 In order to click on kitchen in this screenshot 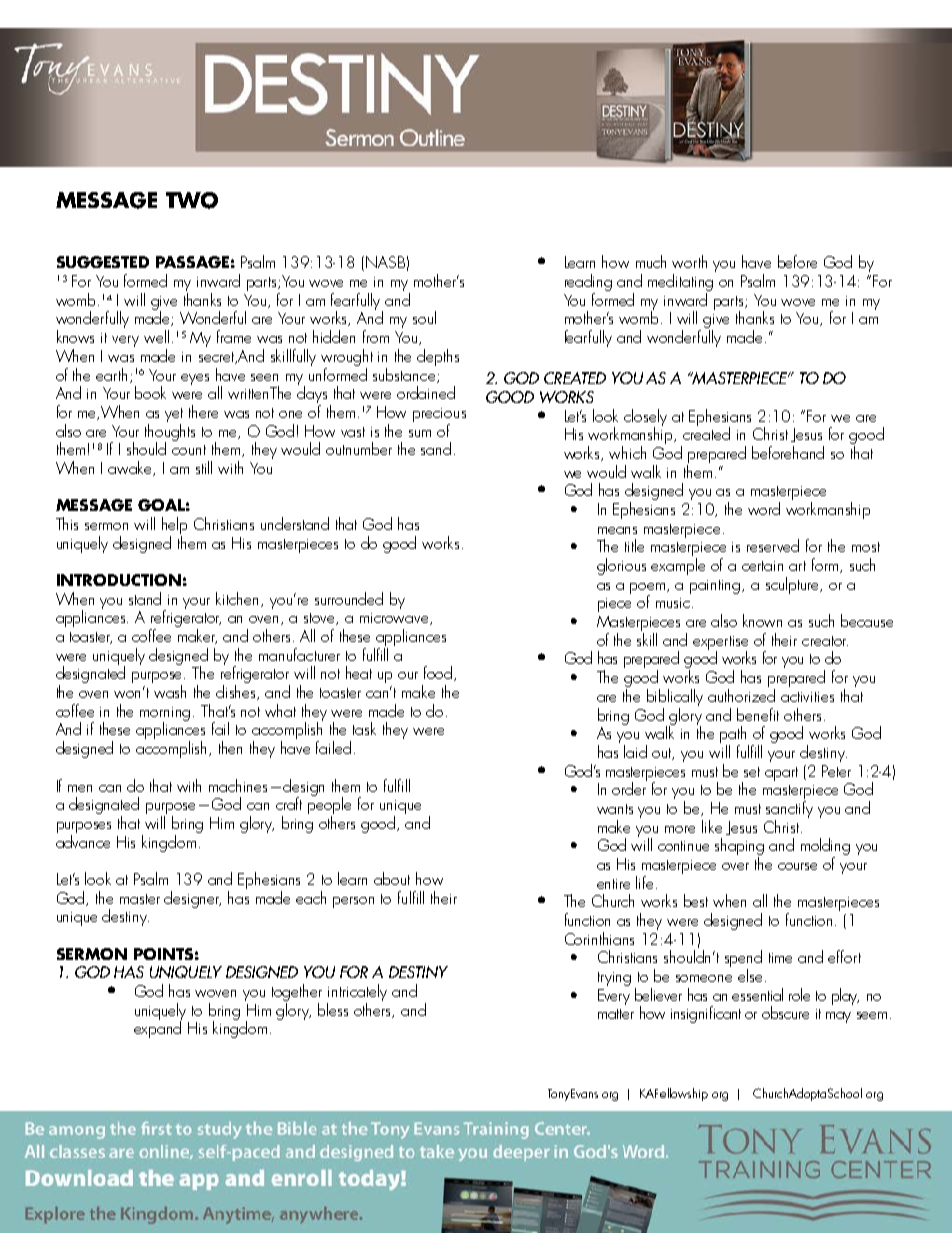, I will do `click(239, 599)`.
